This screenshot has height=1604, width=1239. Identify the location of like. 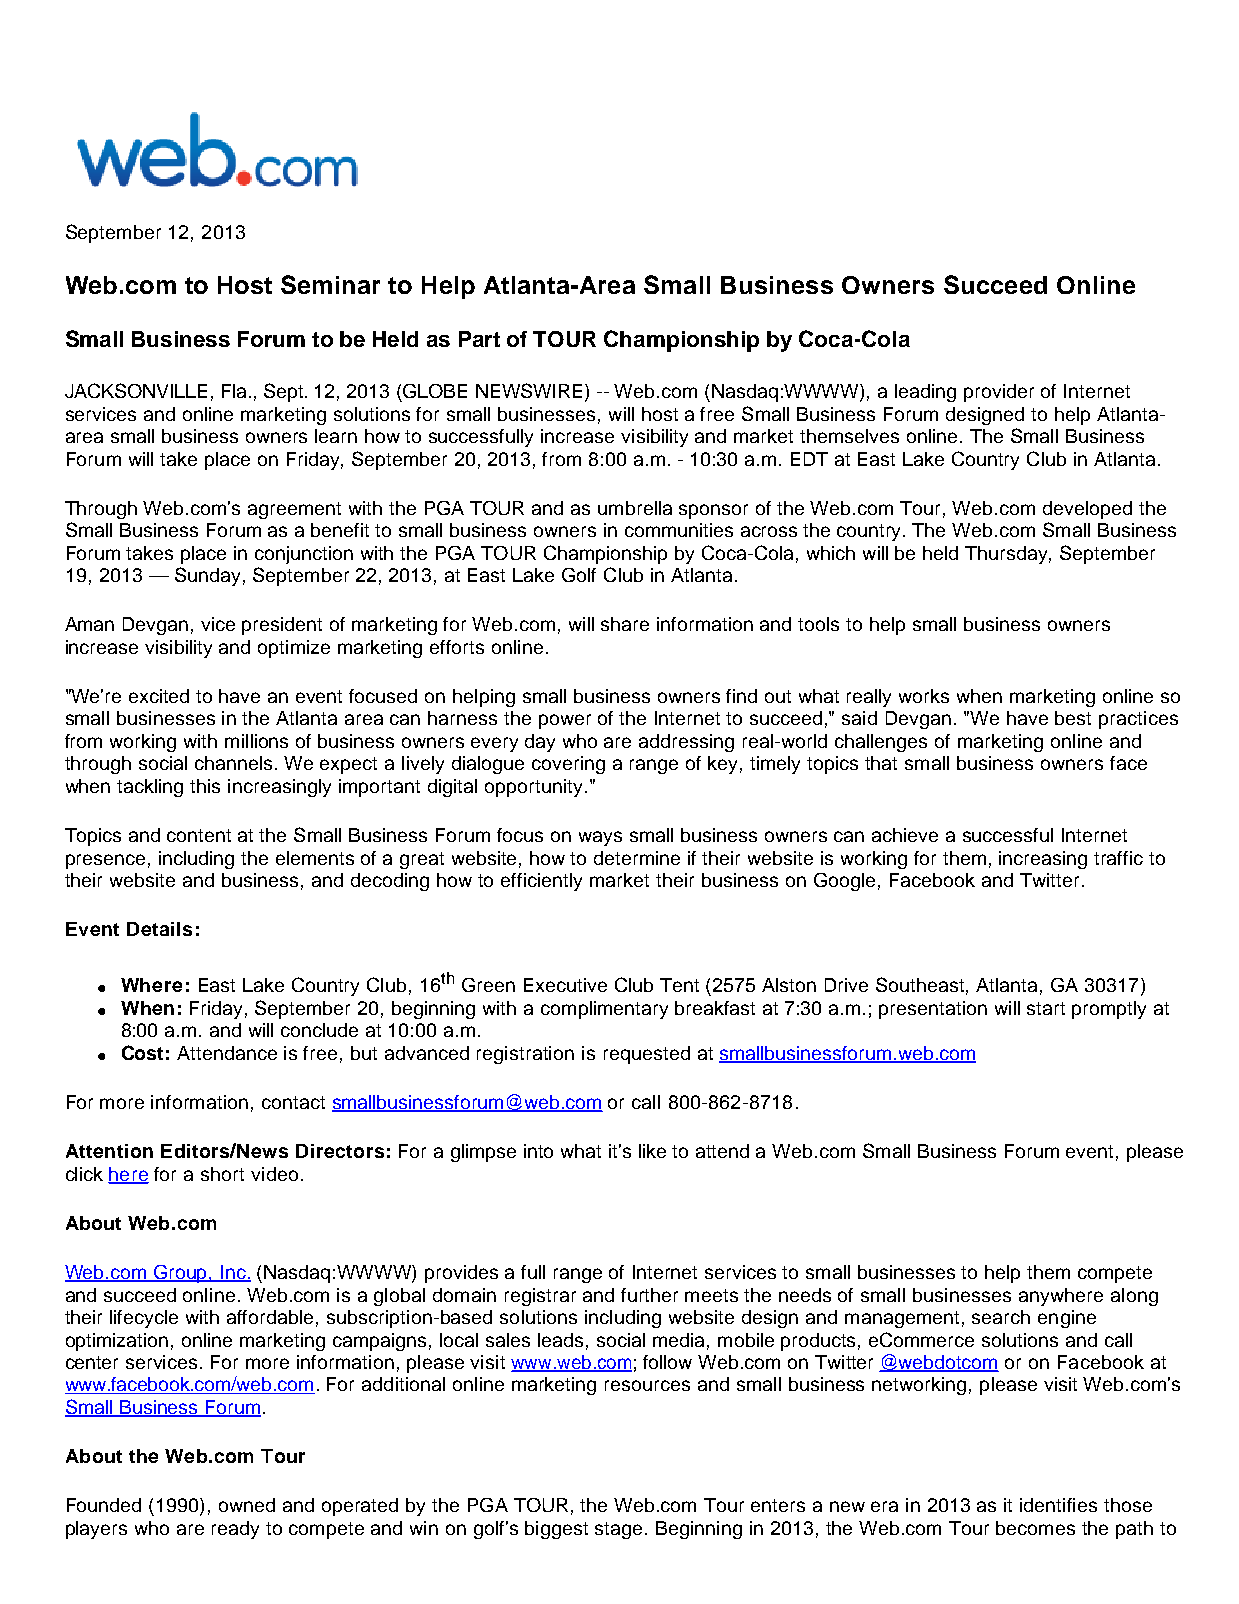
(652, 1151).
